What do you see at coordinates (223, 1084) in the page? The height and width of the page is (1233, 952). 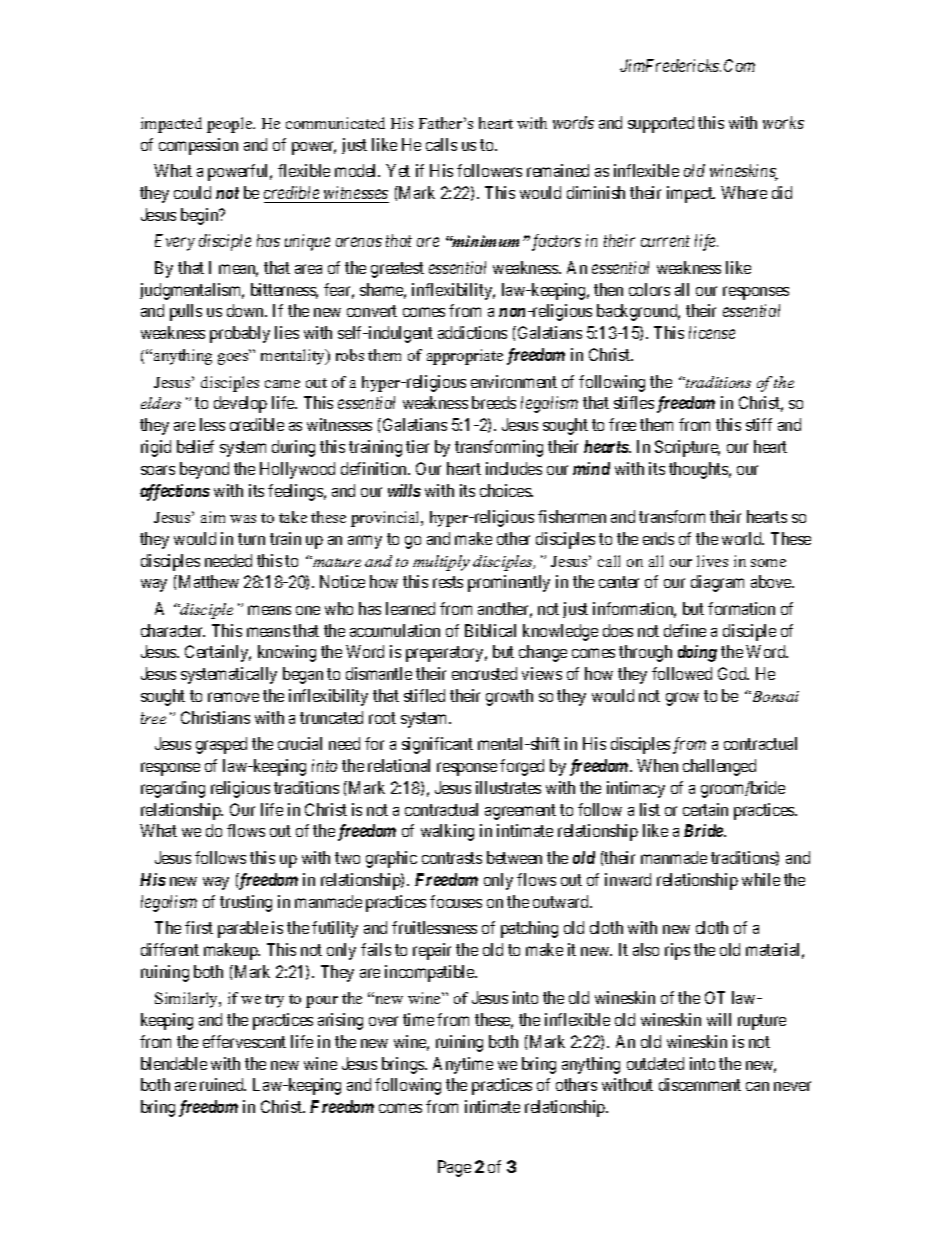 I see `ruined` at bounding box center [223, 1084].
